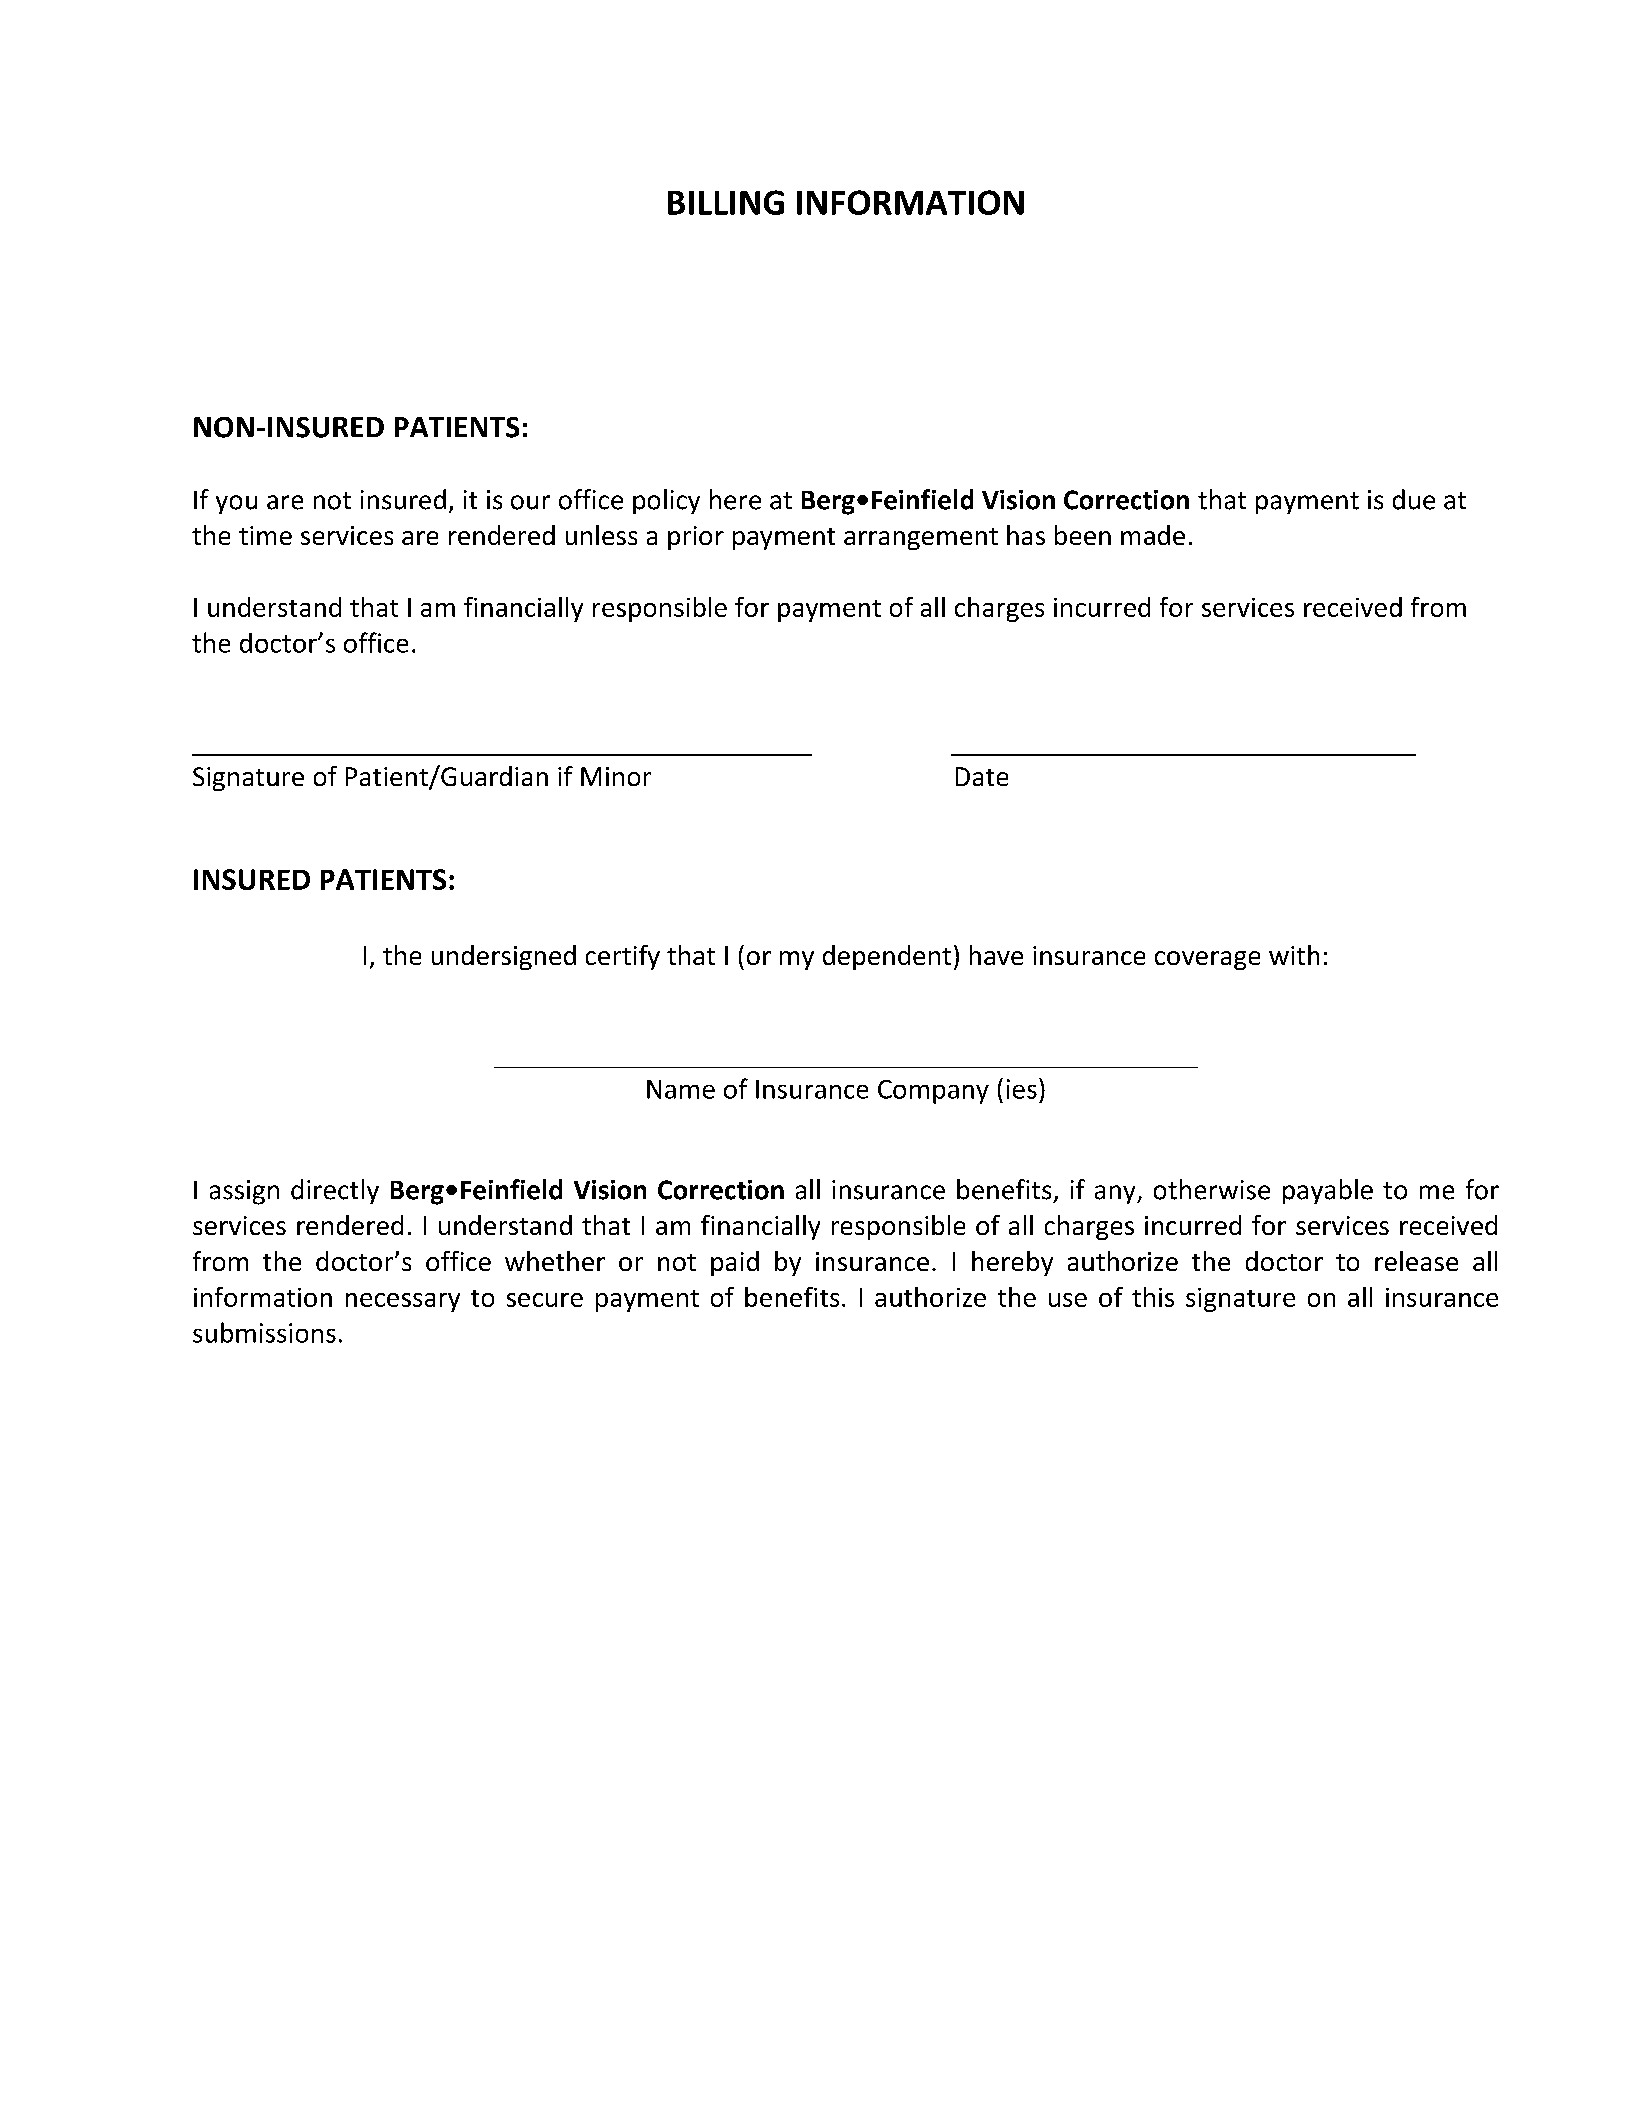 The image size is (1631, 2111). What do you see at coordinates (403, 1302) in the document?
I see `necessary` at bounding box center [403, 1302].
